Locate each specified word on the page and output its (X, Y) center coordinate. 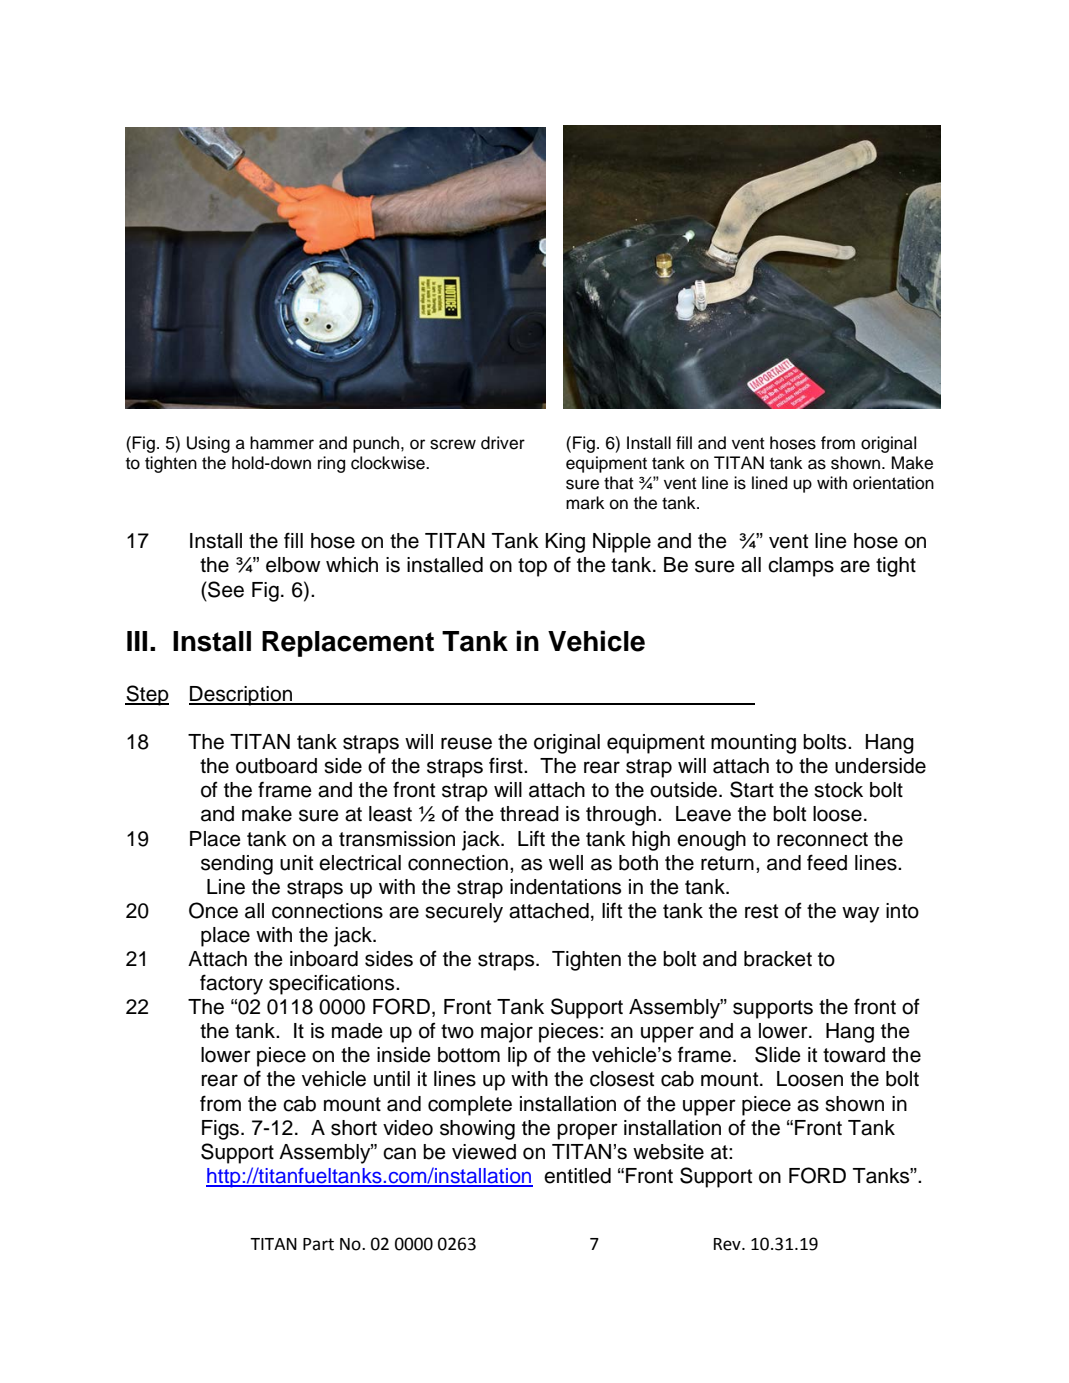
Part (318, 1244)
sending (237, 865)
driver (503, 443)
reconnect (822, 839)
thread (529, 814)
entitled (577, 1176)
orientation (893, 483)
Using (208, 444)
